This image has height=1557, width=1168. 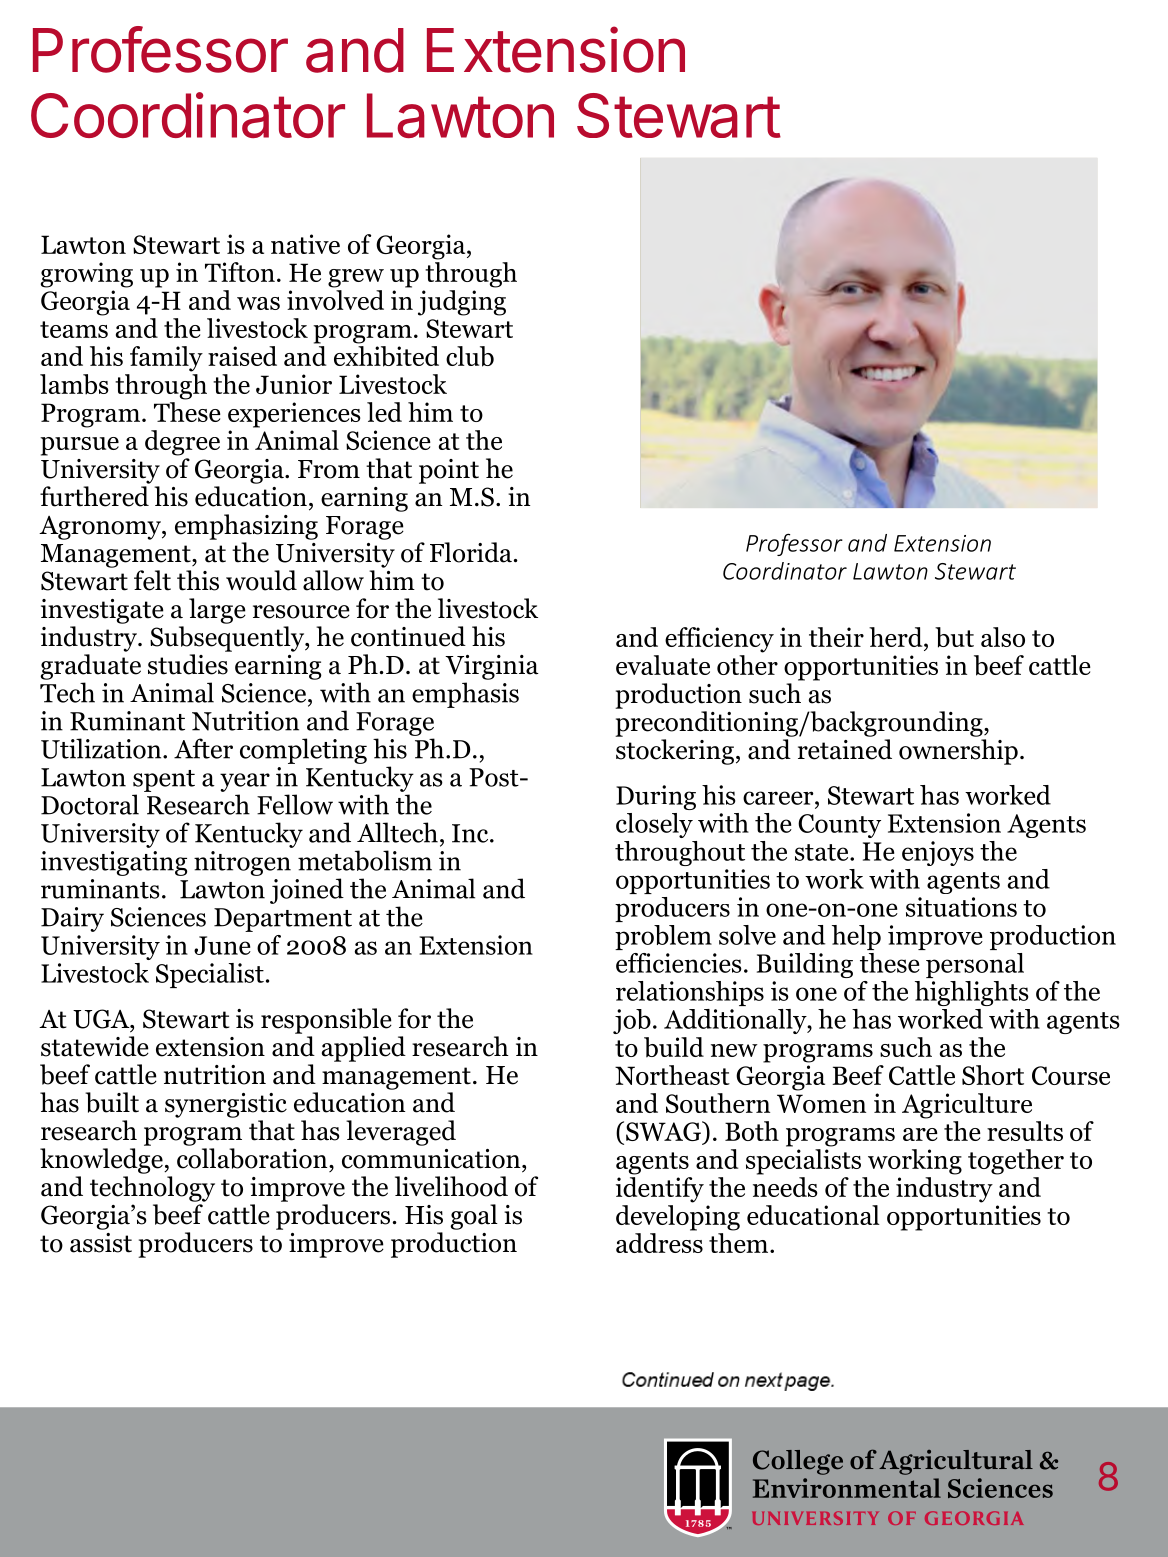 What do you see at coordinates (632, 1021) in the image?
I see `job` at bounding box center [632, 1021].
